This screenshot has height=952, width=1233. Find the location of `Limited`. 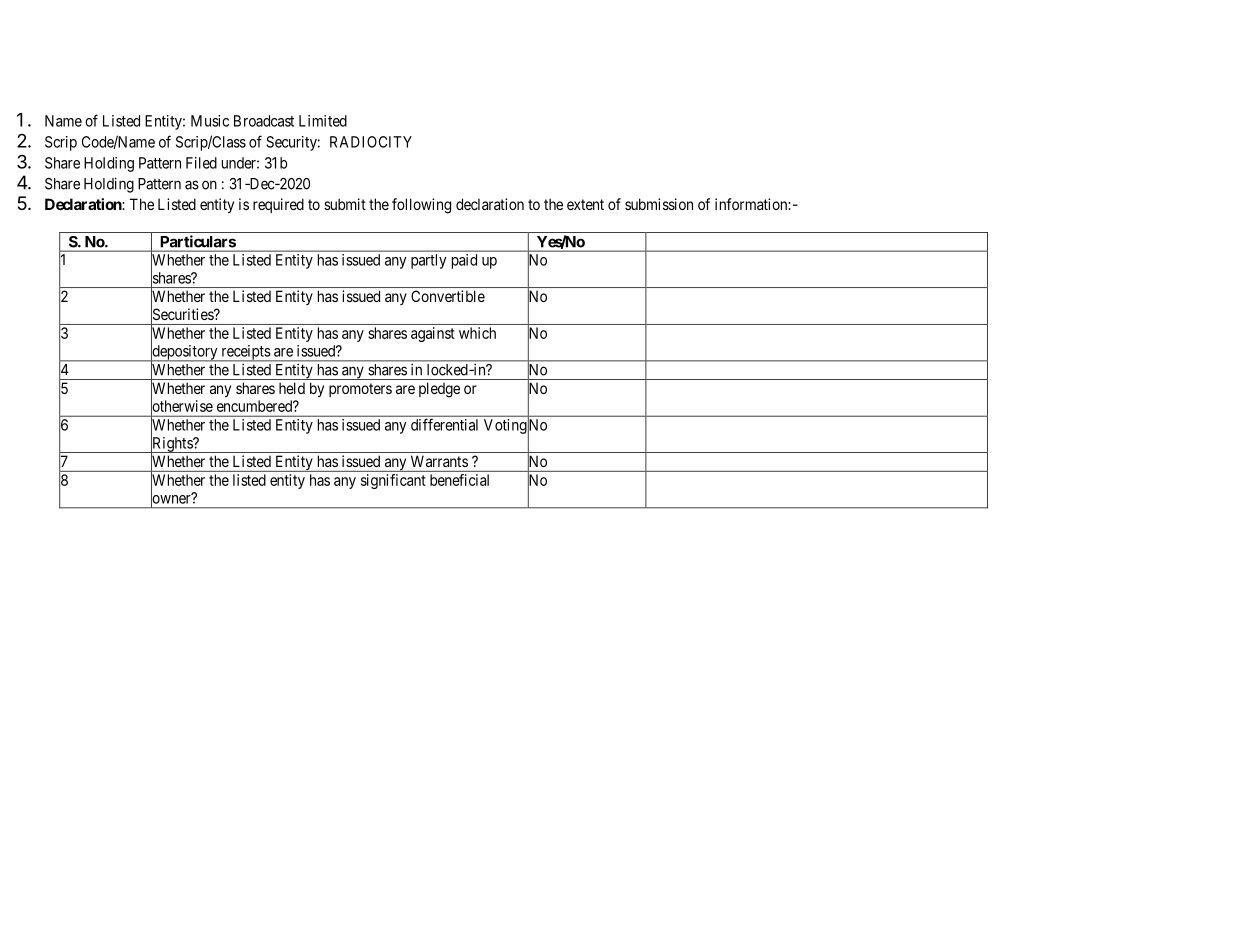

Limited is located at coordinates (323, 121).
